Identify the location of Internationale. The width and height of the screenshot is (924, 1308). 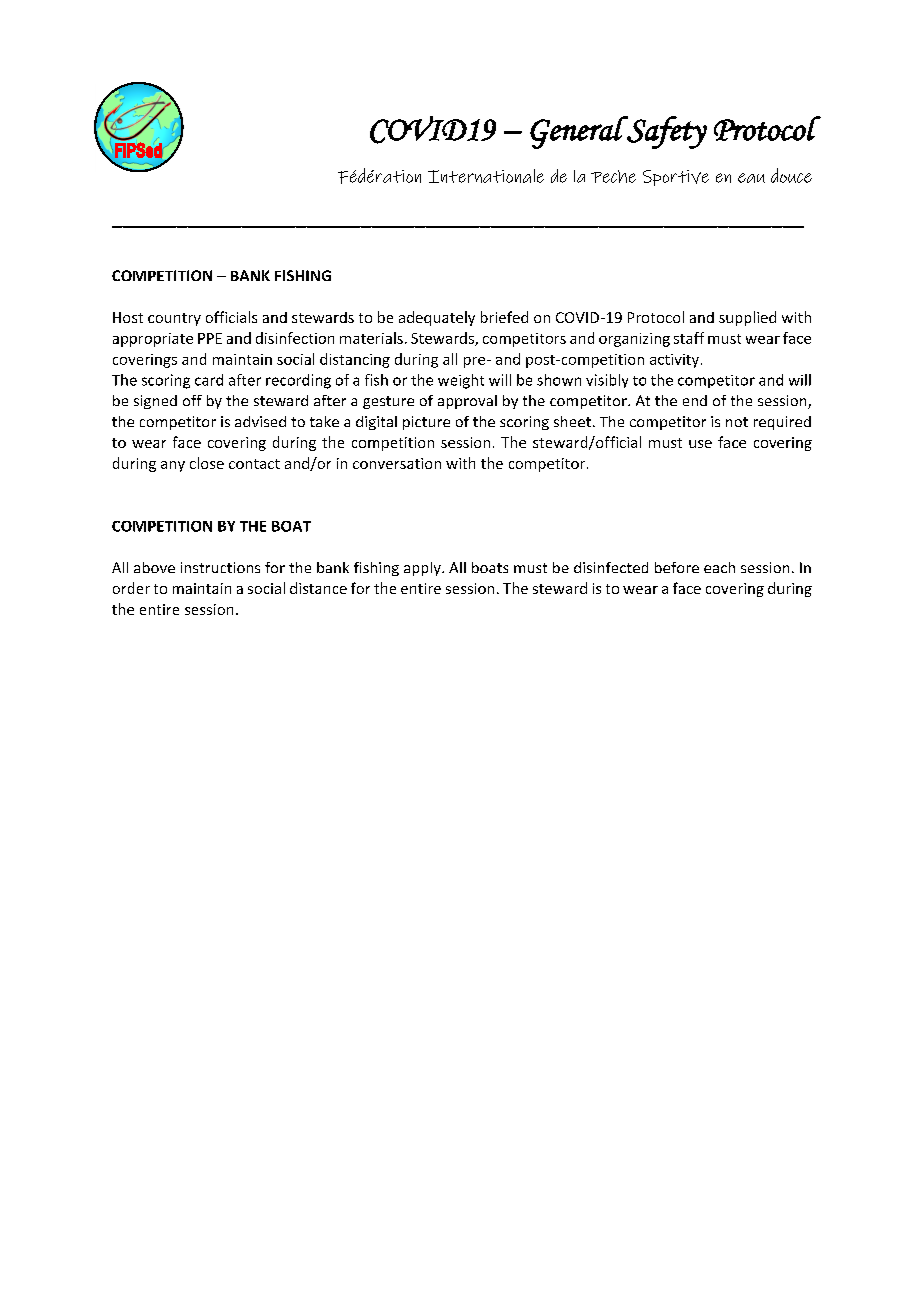
(486, 176).
